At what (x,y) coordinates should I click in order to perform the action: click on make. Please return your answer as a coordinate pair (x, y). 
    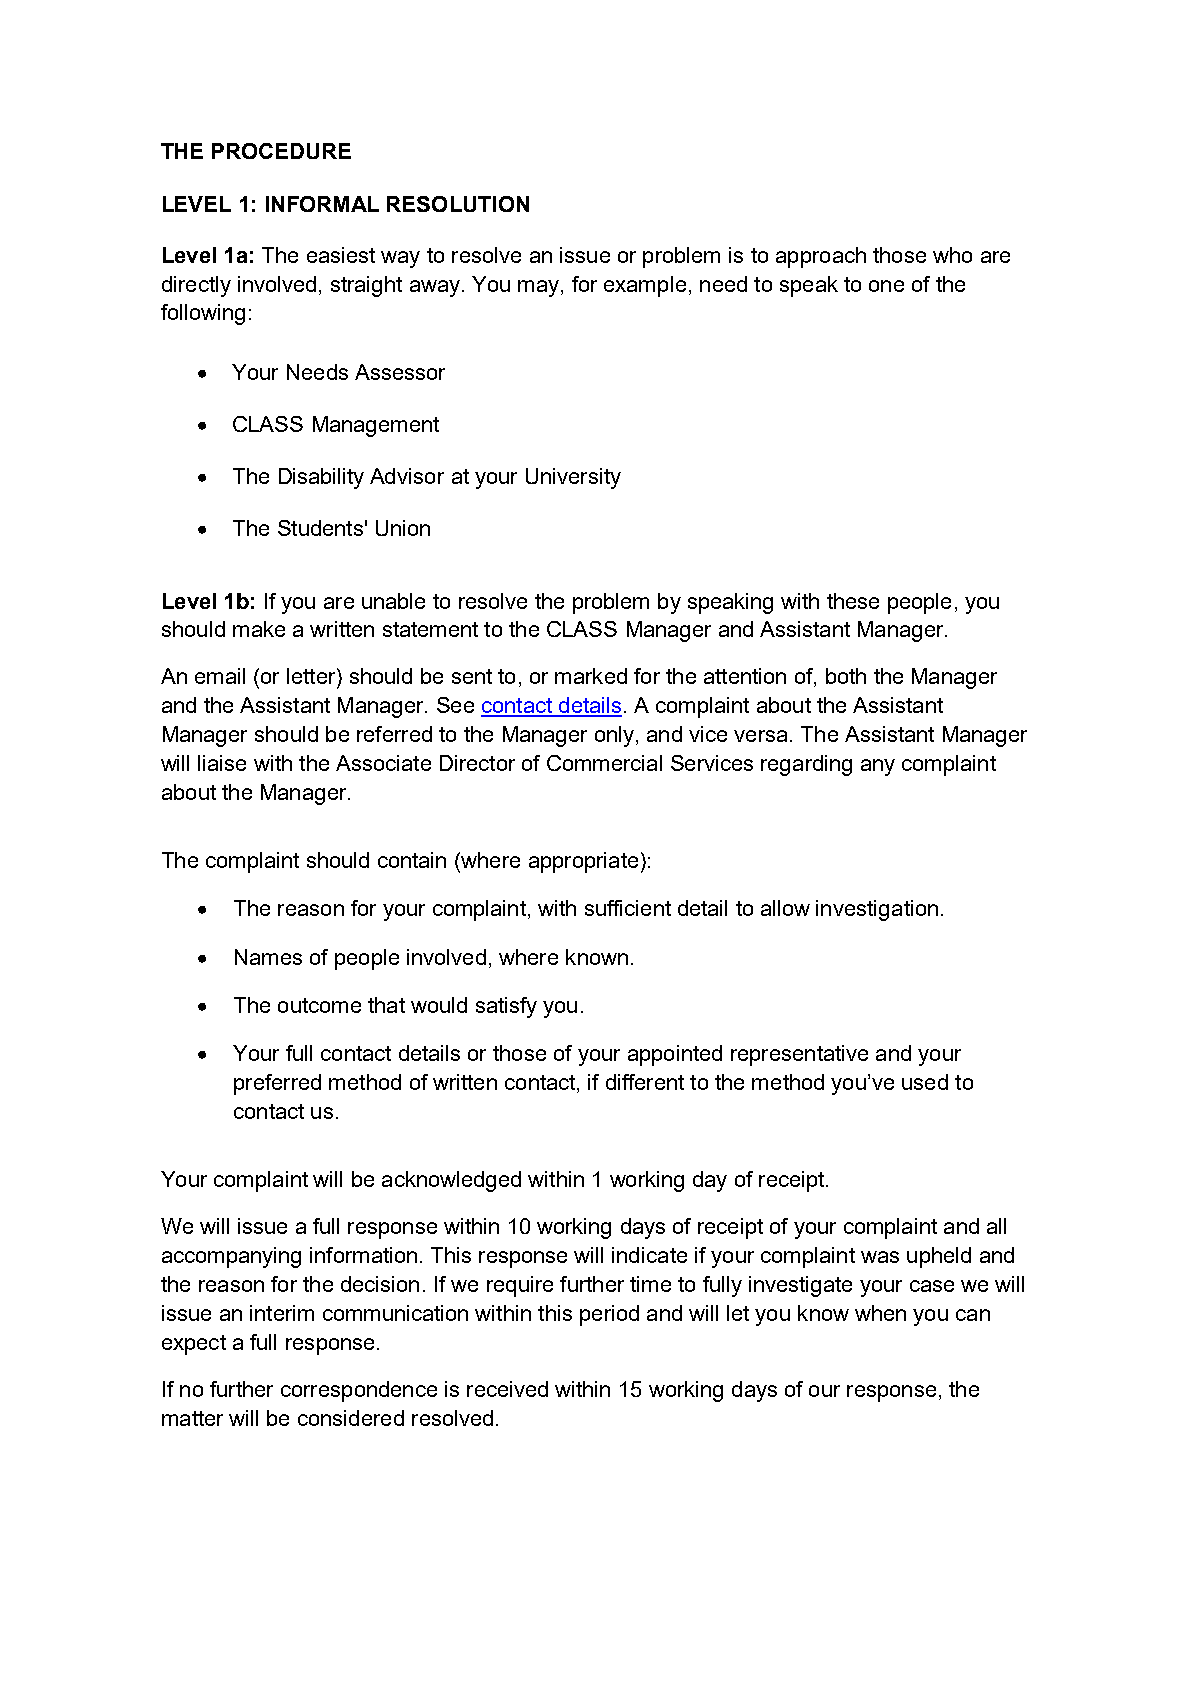
    Looking at the image, I should click on (259, 629).
